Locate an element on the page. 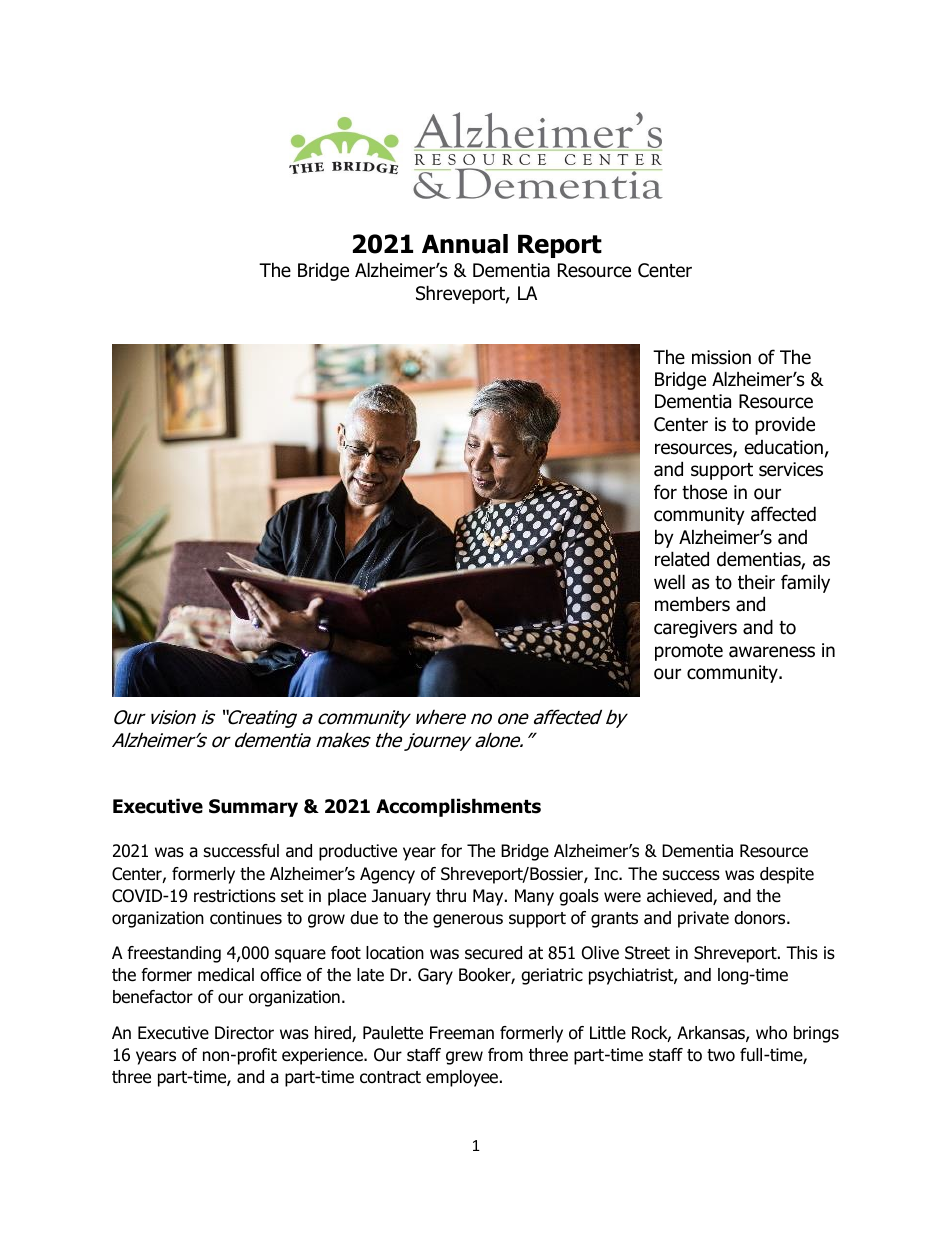 The image size is (952, 1233). well is located at coordinates (669, 582).
